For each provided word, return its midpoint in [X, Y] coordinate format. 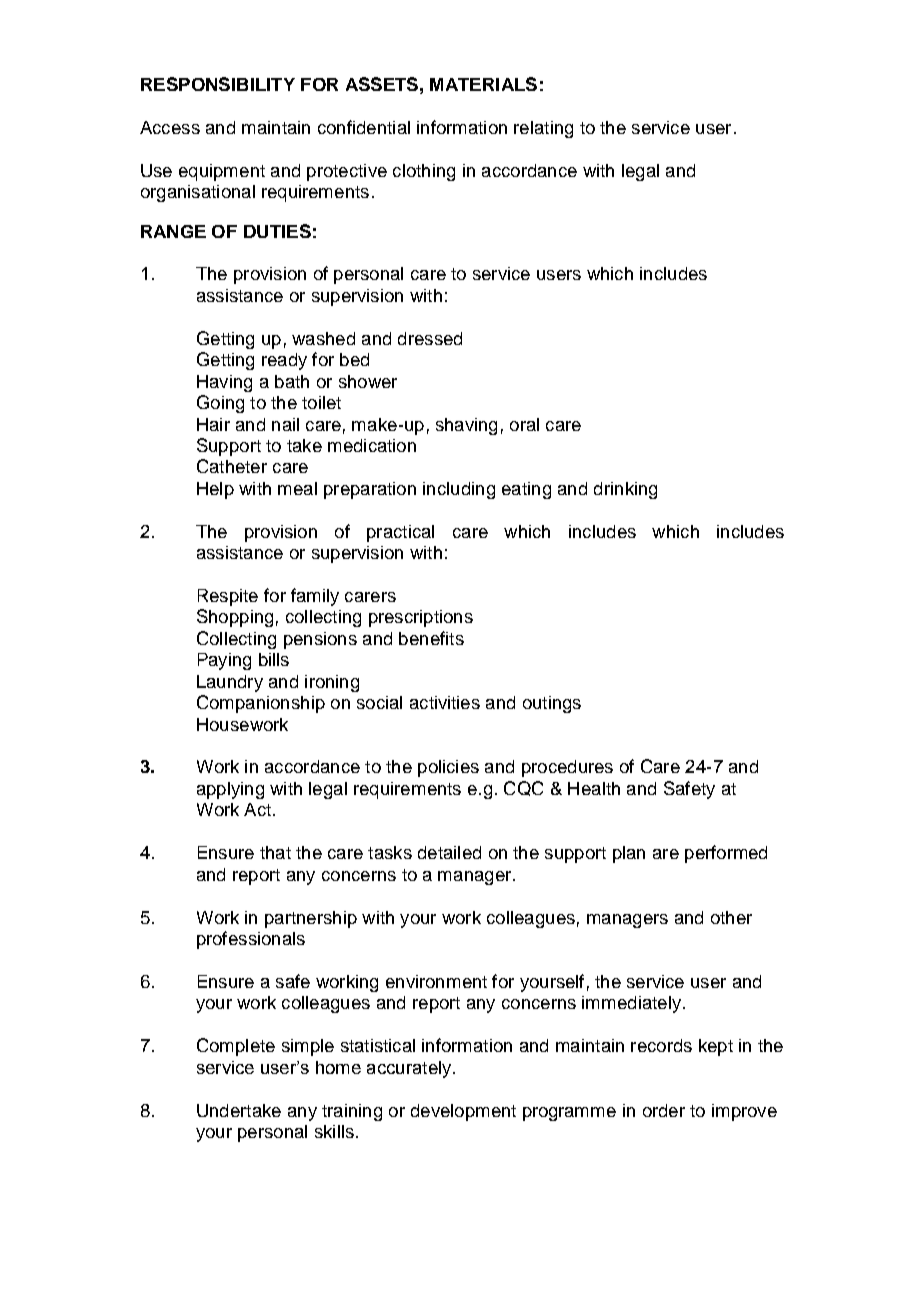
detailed [449, 852]
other [731, 917]
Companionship [261, 704]
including [459, 490]
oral [524, 424]
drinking [625, 490]
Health [594, 788]
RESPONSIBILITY [218, 84]
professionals [251, 940]
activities [445, 702]
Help [215, 490]
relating [543, 129]
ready [284, 361]
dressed [430, 338]
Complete [236, 1047]
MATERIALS [483, 84]
